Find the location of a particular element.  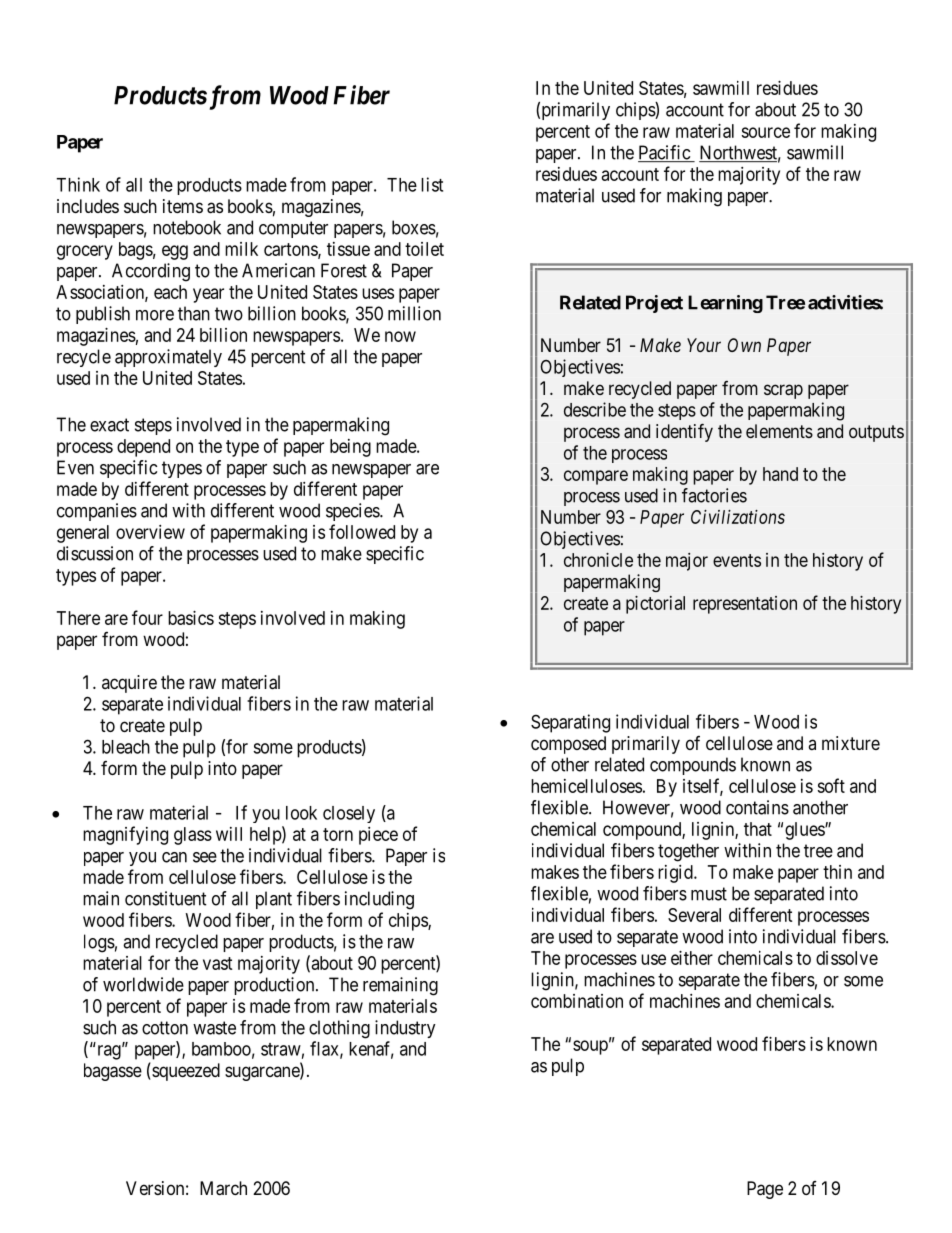

piece is located at coordinates (378, 836).
